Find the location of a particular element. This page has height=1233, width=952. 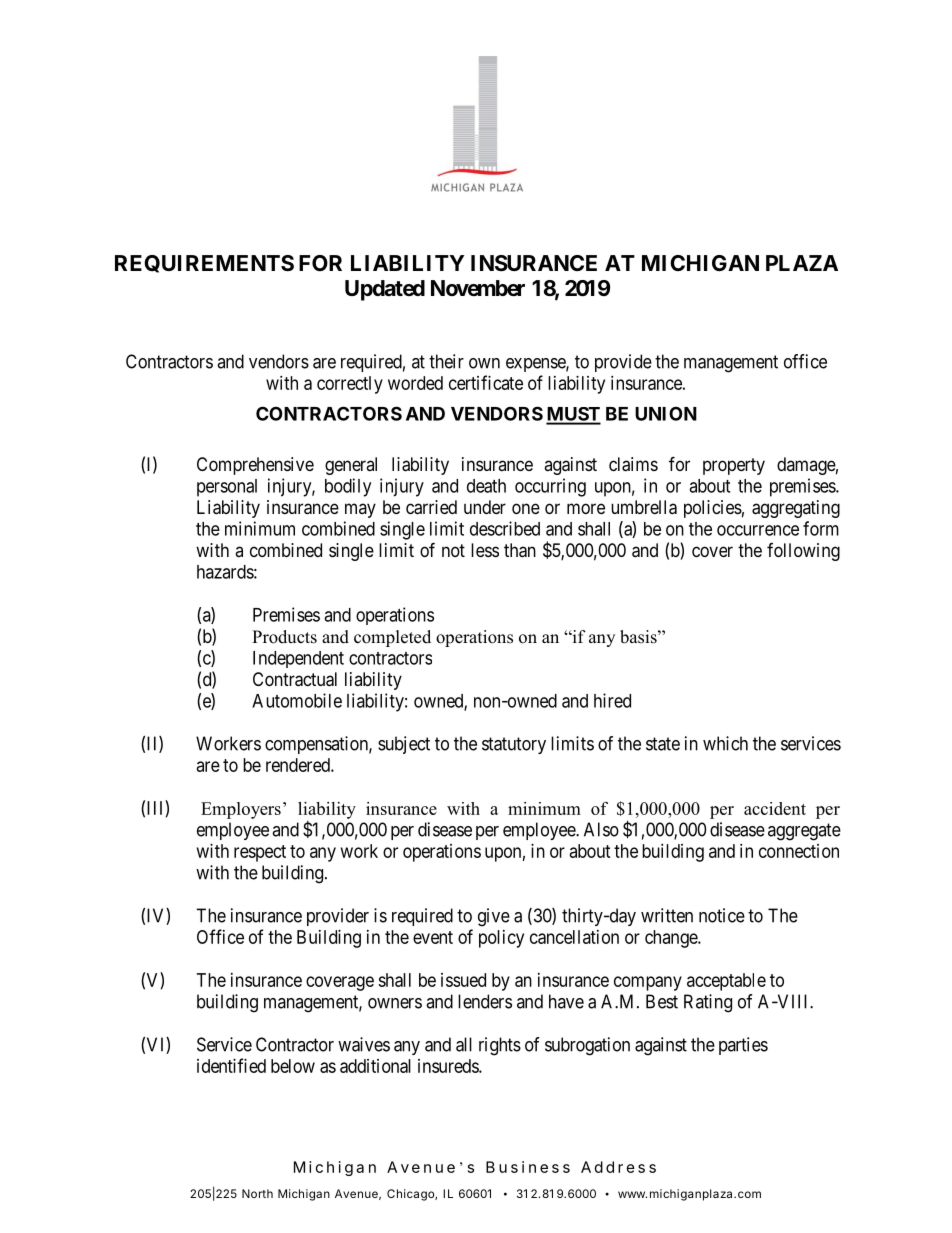

UNION is located at coordinates (666, 413).
